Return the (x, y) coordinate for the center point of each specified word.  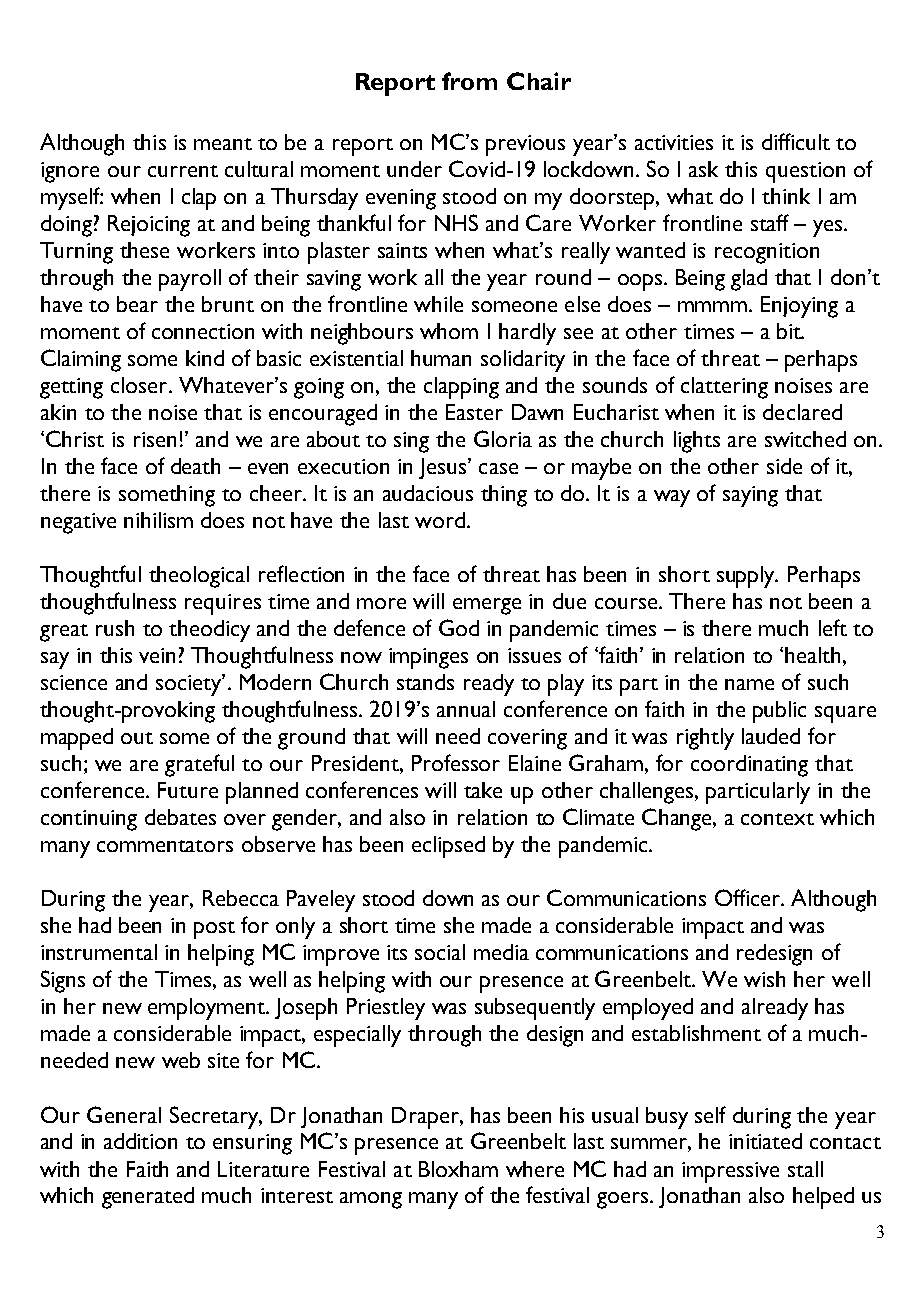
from (469, 81)
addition (140, 1141)
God (459, 627)
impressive (730, 1172)
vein (157, 655)
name (749, 684)
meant (223, 144)
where (535, 1169)
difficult (796, 141)
